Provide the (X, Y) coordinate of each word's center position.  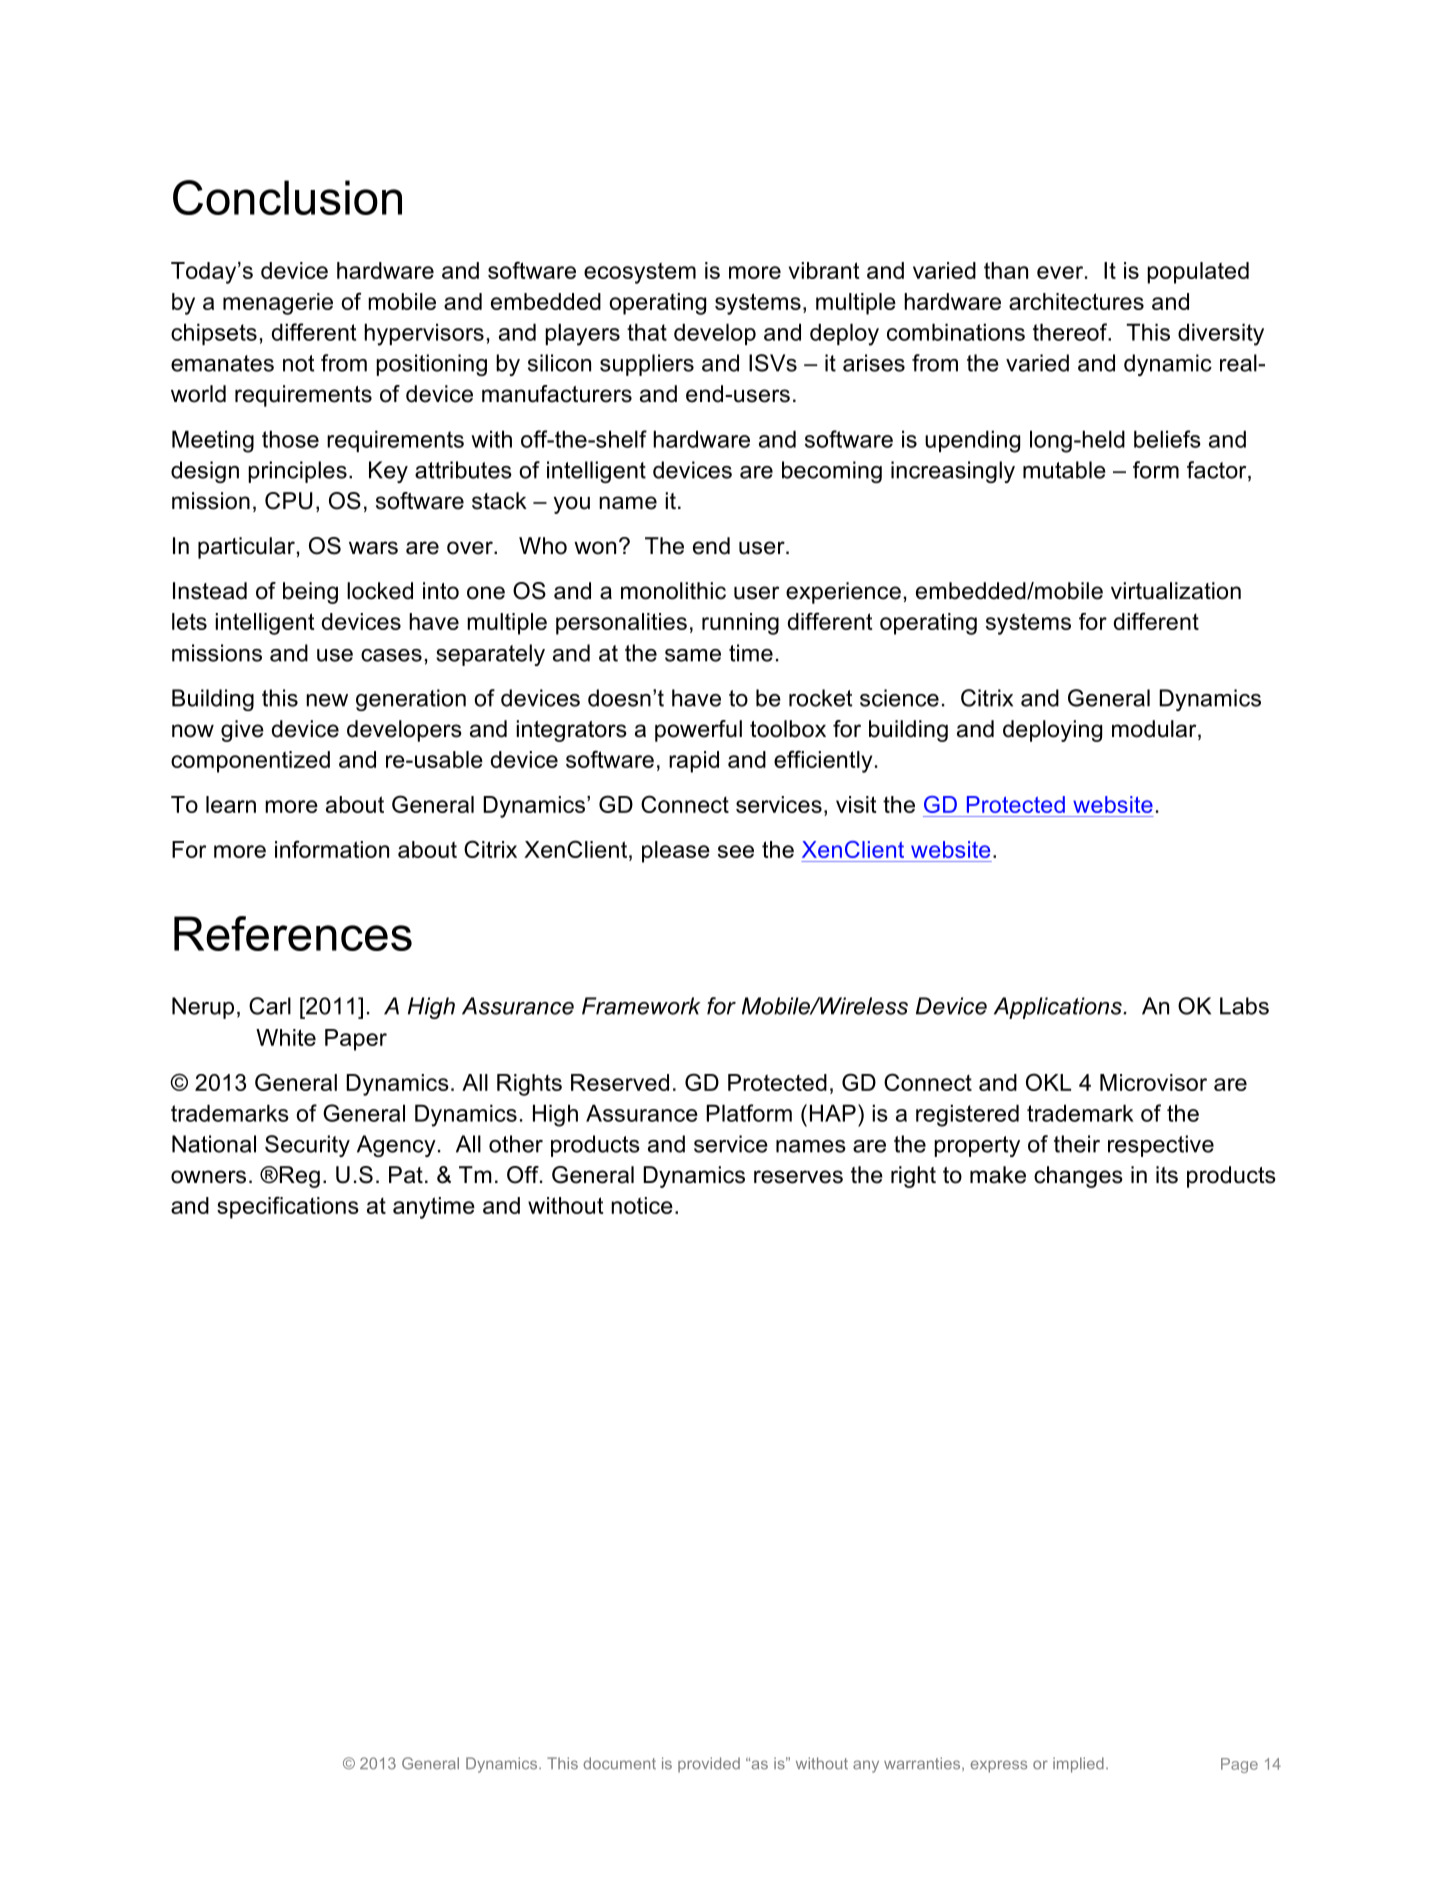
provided (709, 1765)
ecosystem (640, 273)
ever (1060, 272)
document (619, 1763)
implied (1078, 1765)
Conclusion (287, 197)
